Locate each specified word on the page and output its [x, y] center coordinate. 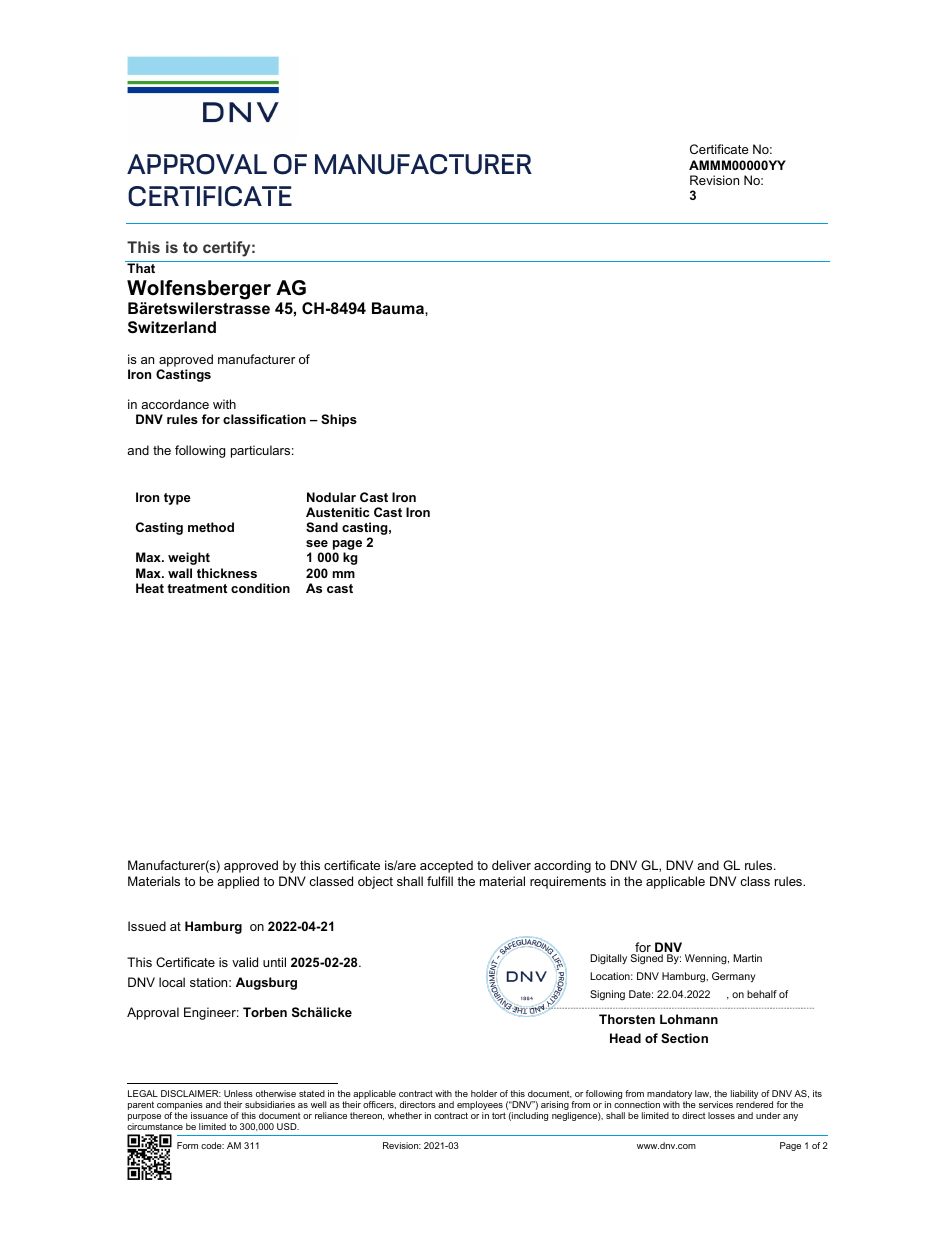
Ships [339, 420]
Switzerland [172, 327]
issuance [209, 1115]
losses [721, 1115]
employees [481, 1107]
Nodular [331, 497]
